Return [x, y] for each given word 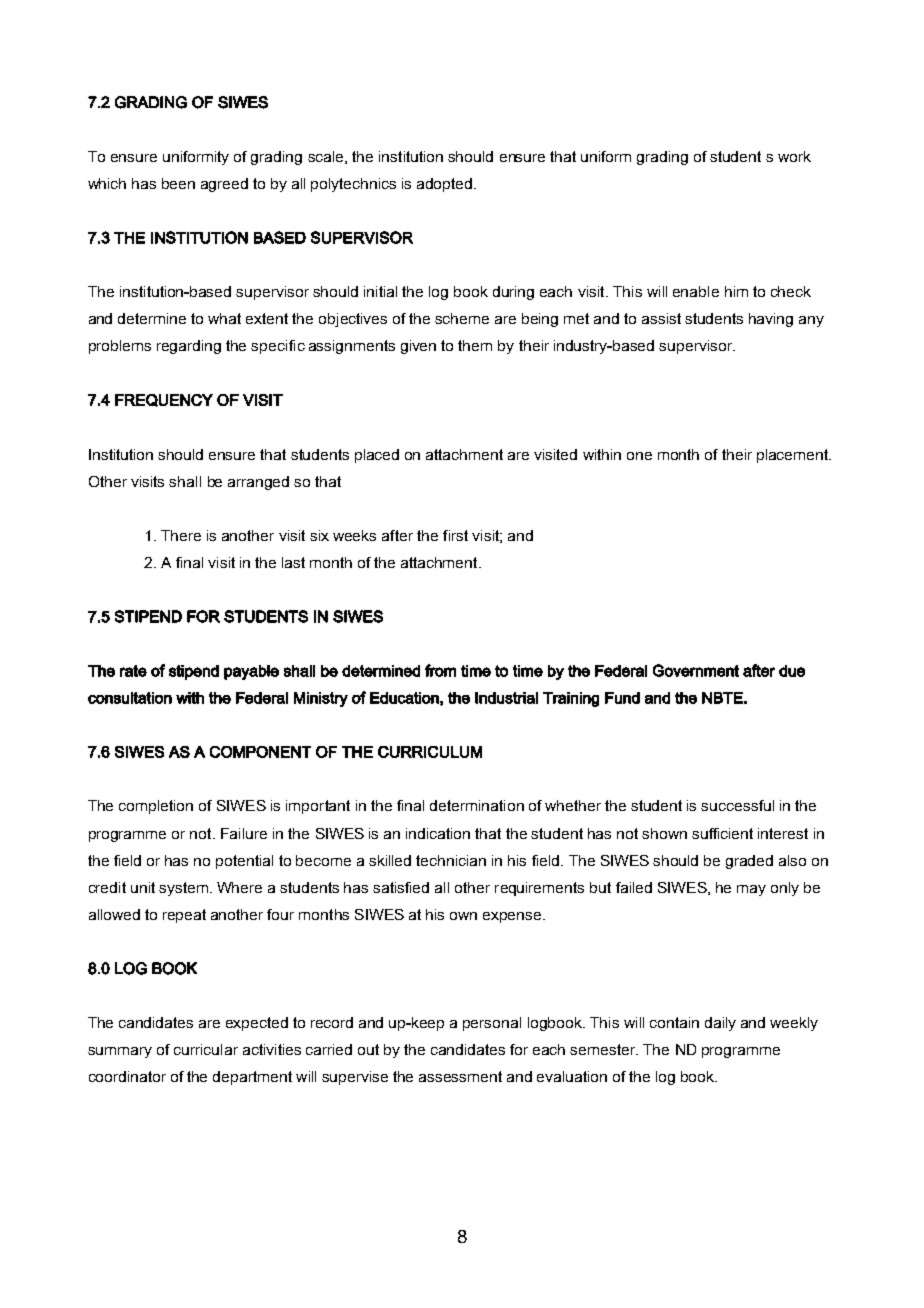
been [178, 183]
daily [720, 1024]
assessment [460, 1076]
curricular [206, 1049]
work [794, 156]
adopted [444, 185]
